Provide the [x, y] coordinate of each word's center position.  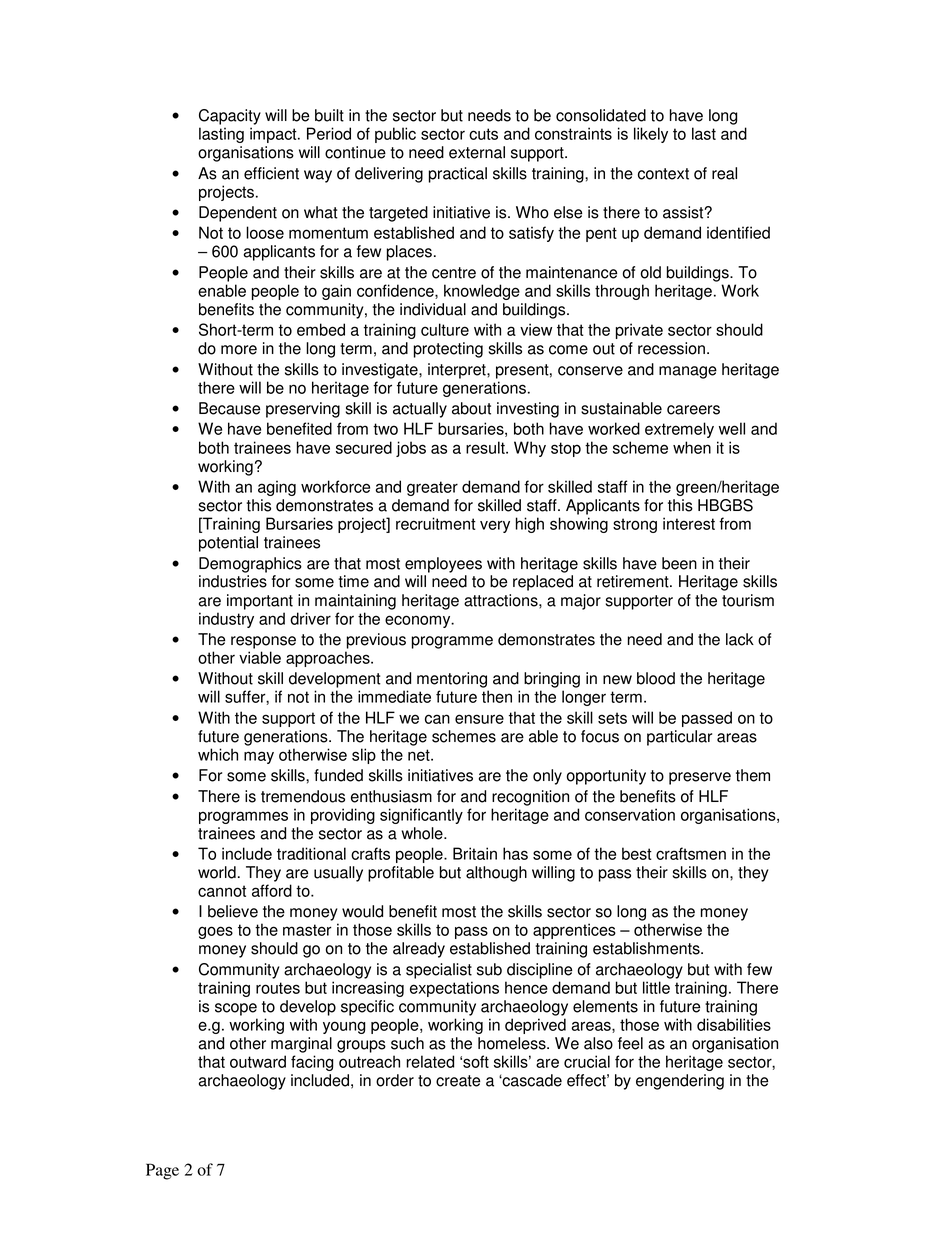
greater [432, 488]
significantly [421, 816]
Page [162, 1171]
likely [651, 135]
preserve [700, 778]
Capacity [230, 117]
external [477, 152]
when [692, 447]
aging [277, 488]
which [218, 754]
